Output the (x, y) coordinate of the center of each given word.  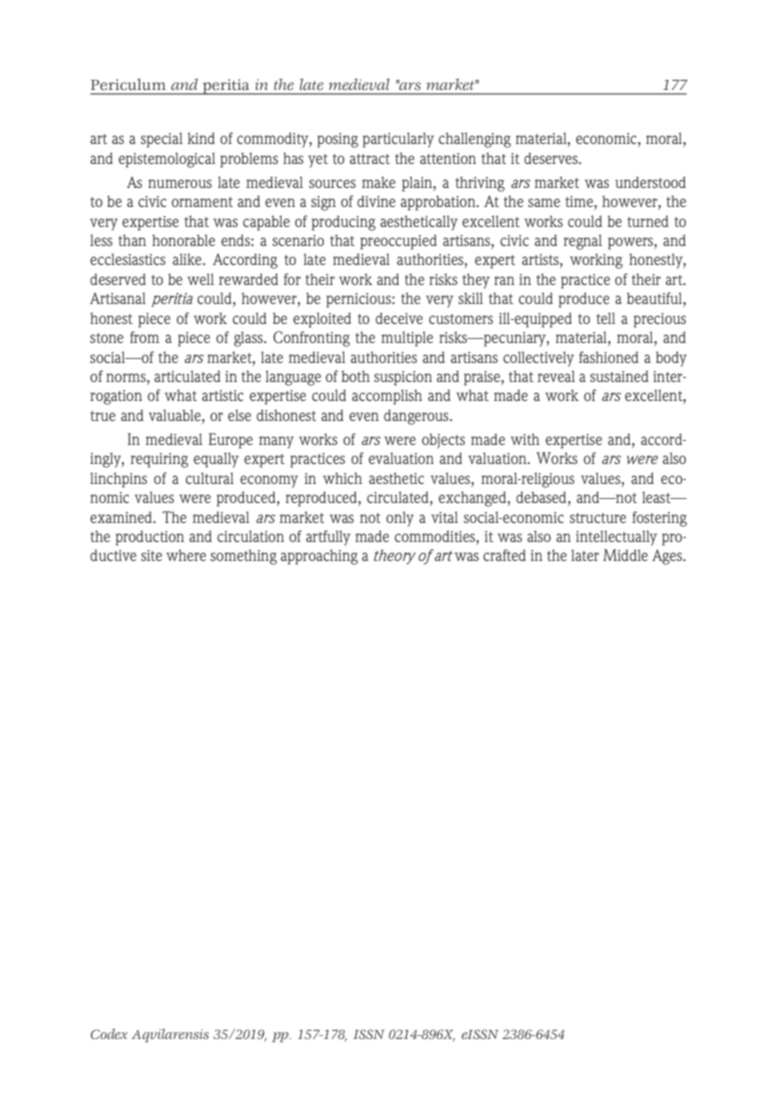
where (186, 555)
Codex (109, 1034)
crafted (504, 555)
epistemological (167, 160)
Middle (625, 555)
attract (370, 159)
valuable (176, 415)
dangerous (417, 417)
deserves (552, 158)
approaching (319, 557)
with (525, 439)
